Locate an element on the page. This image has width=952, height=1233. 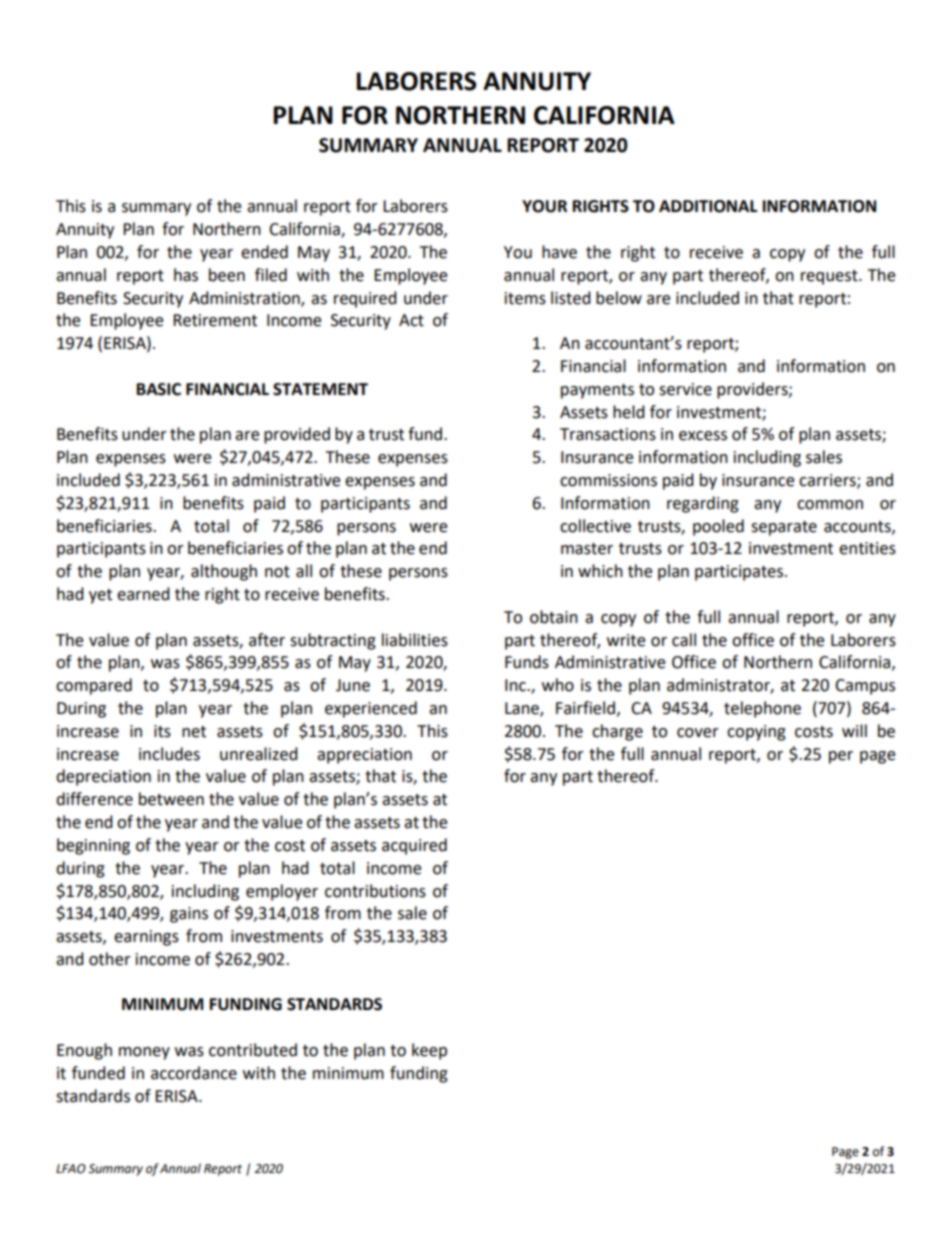
contributions is located at coordinates (375, 891).
